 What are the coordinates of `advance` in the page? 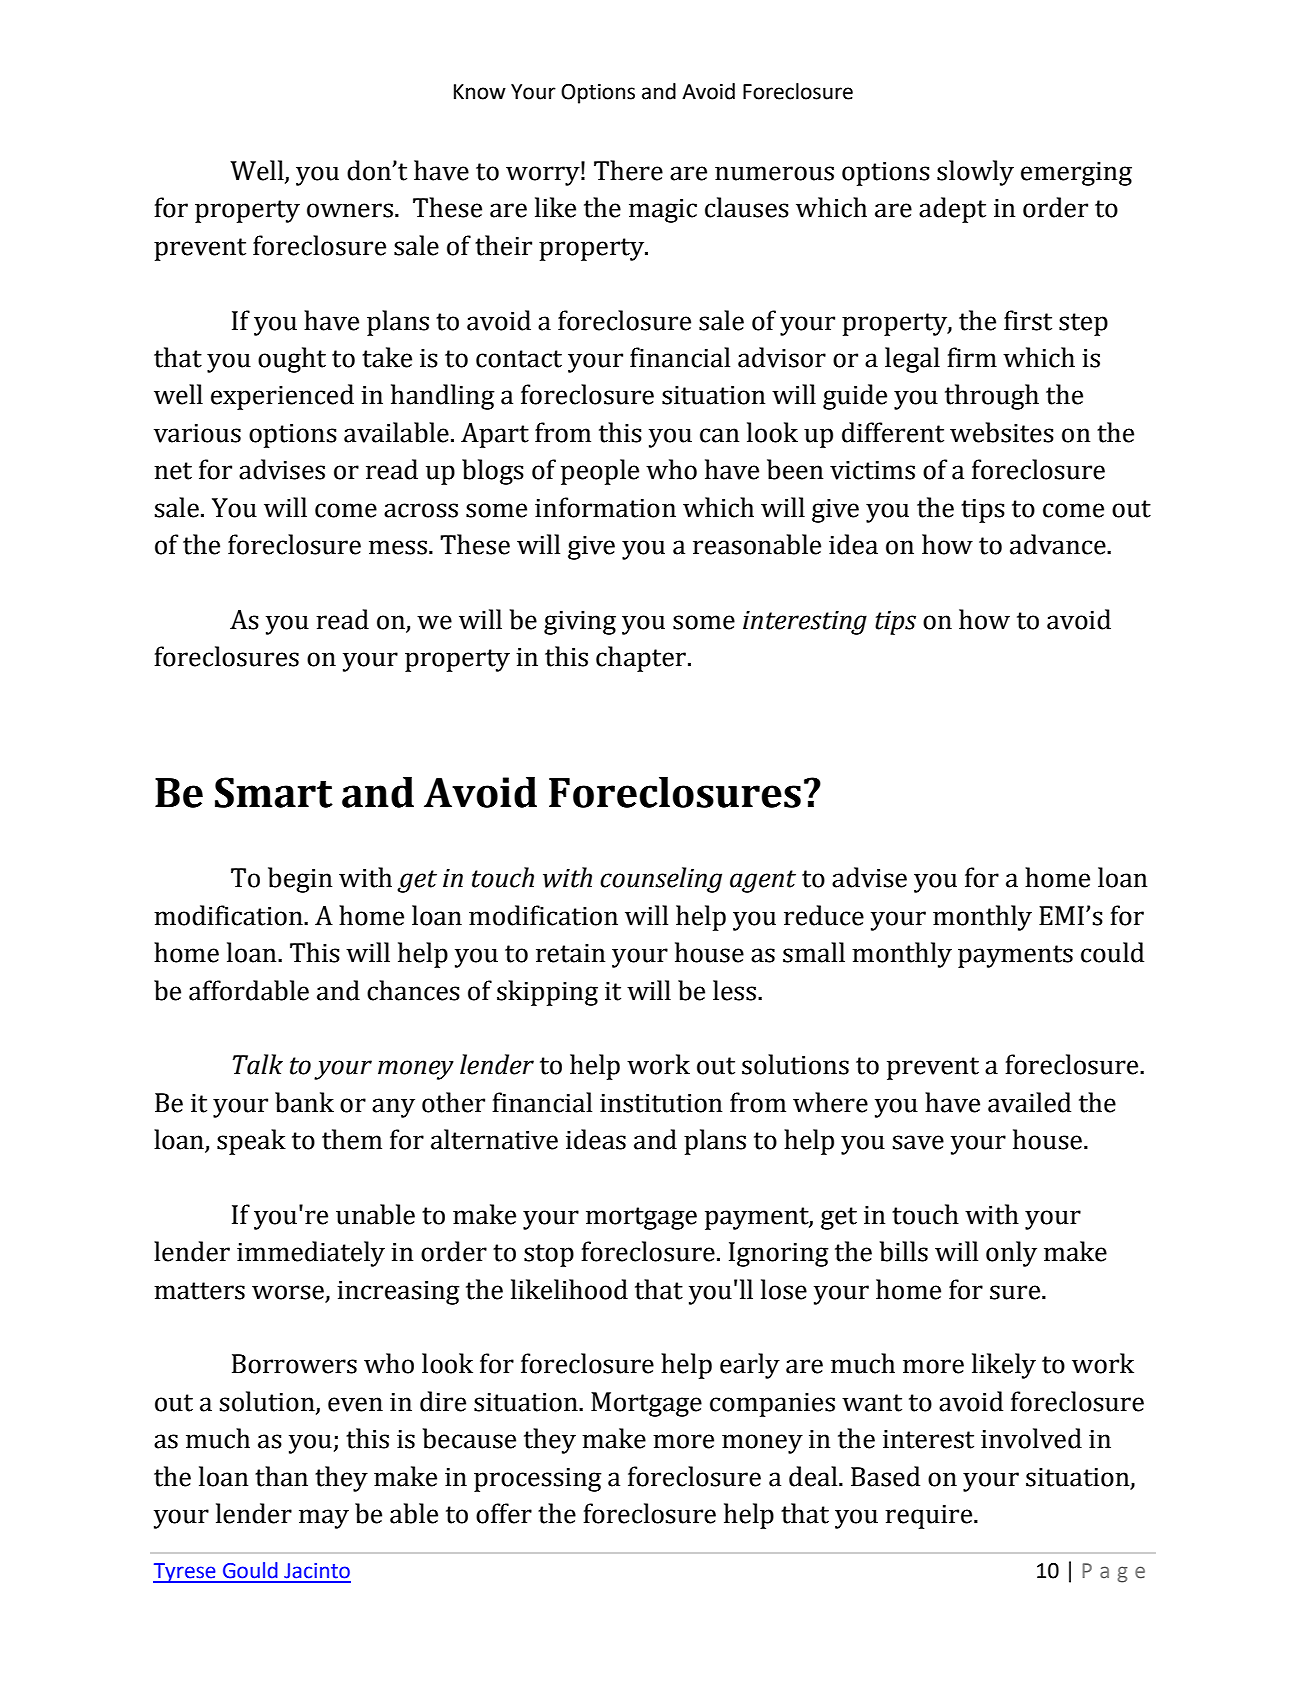 It's located at (1059, 544).
